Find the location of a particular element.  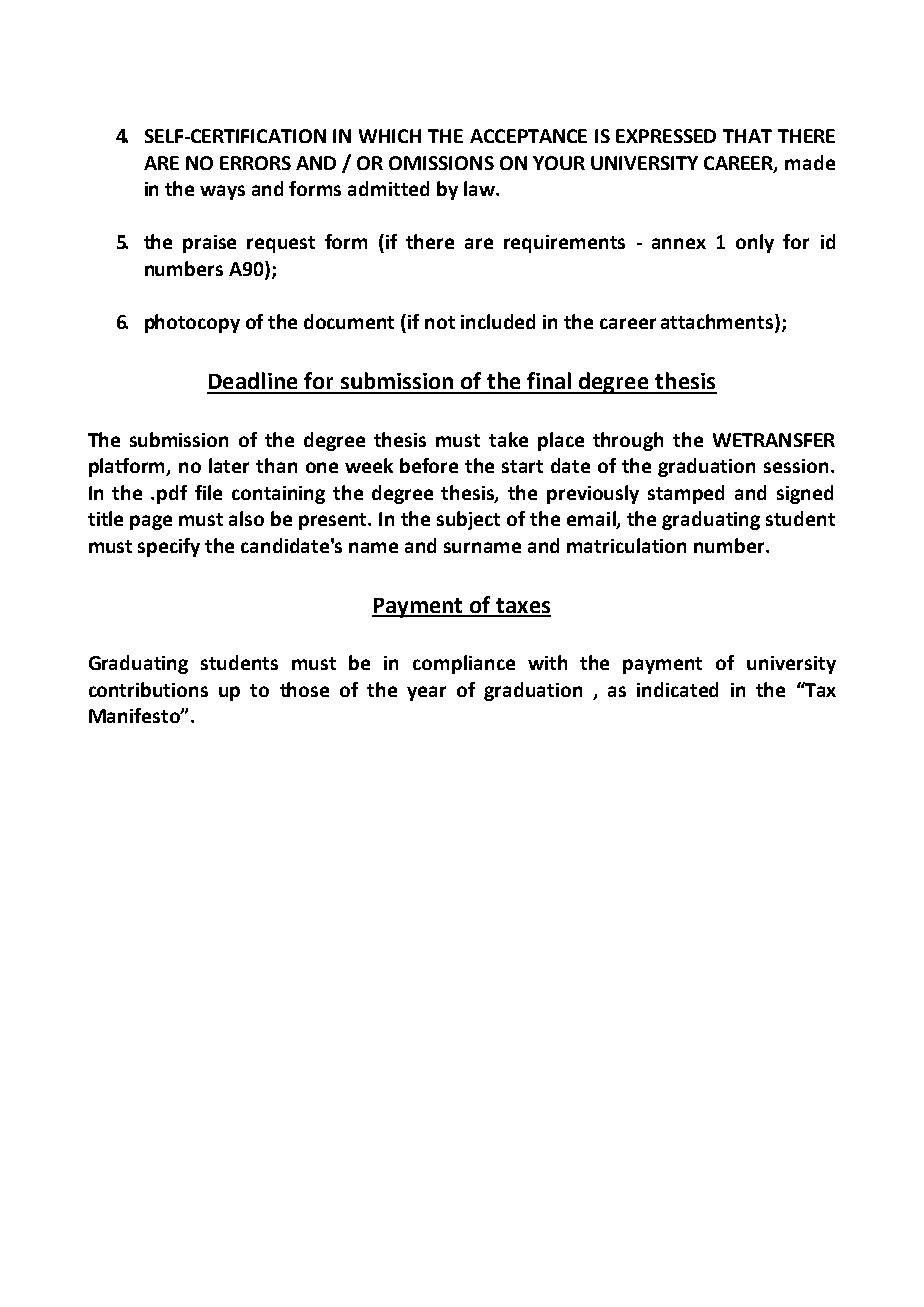

attachments is located at coordinates (718, 323).
